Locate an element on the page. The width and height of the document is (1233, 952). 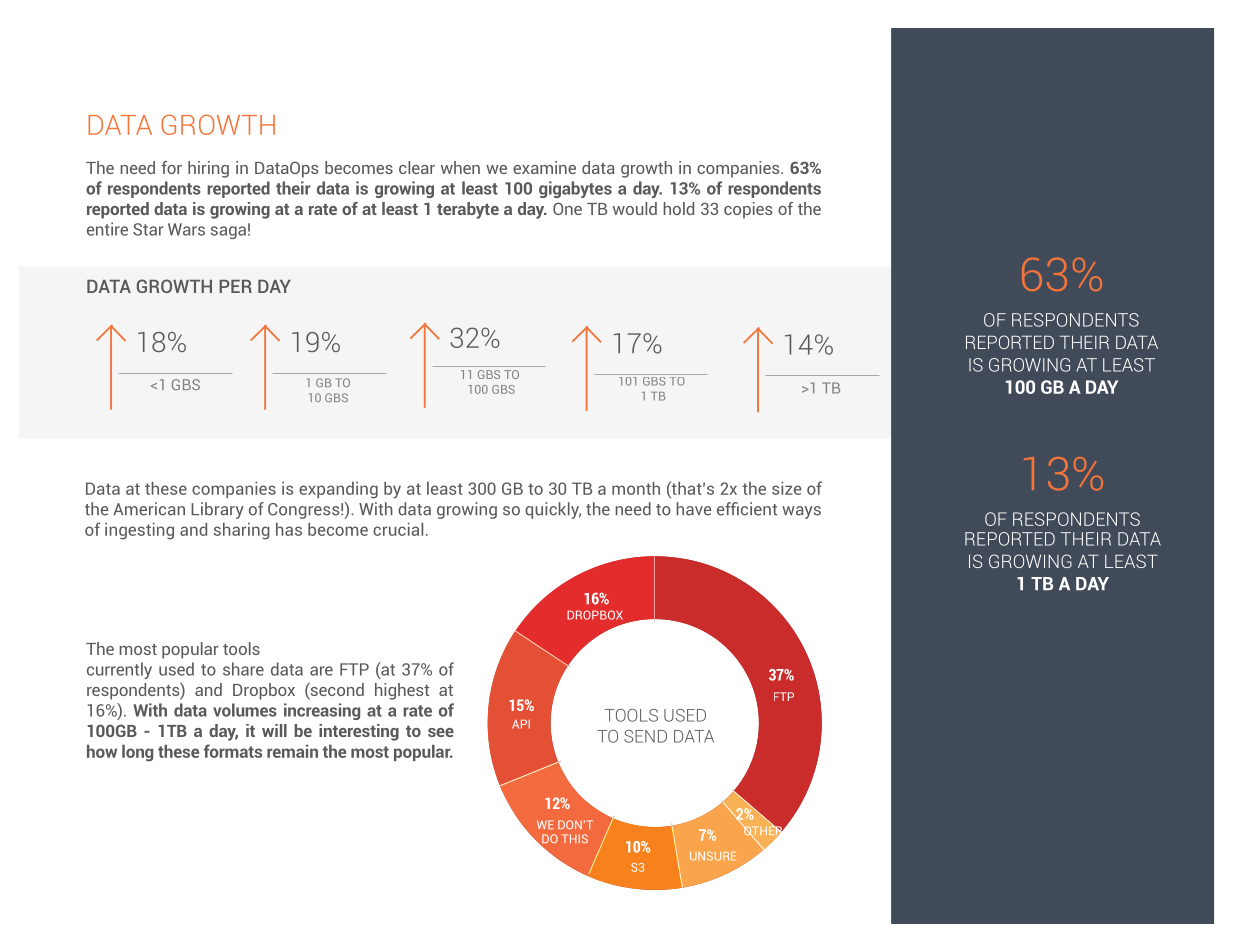
copies is located at coordinates (748, 210).
